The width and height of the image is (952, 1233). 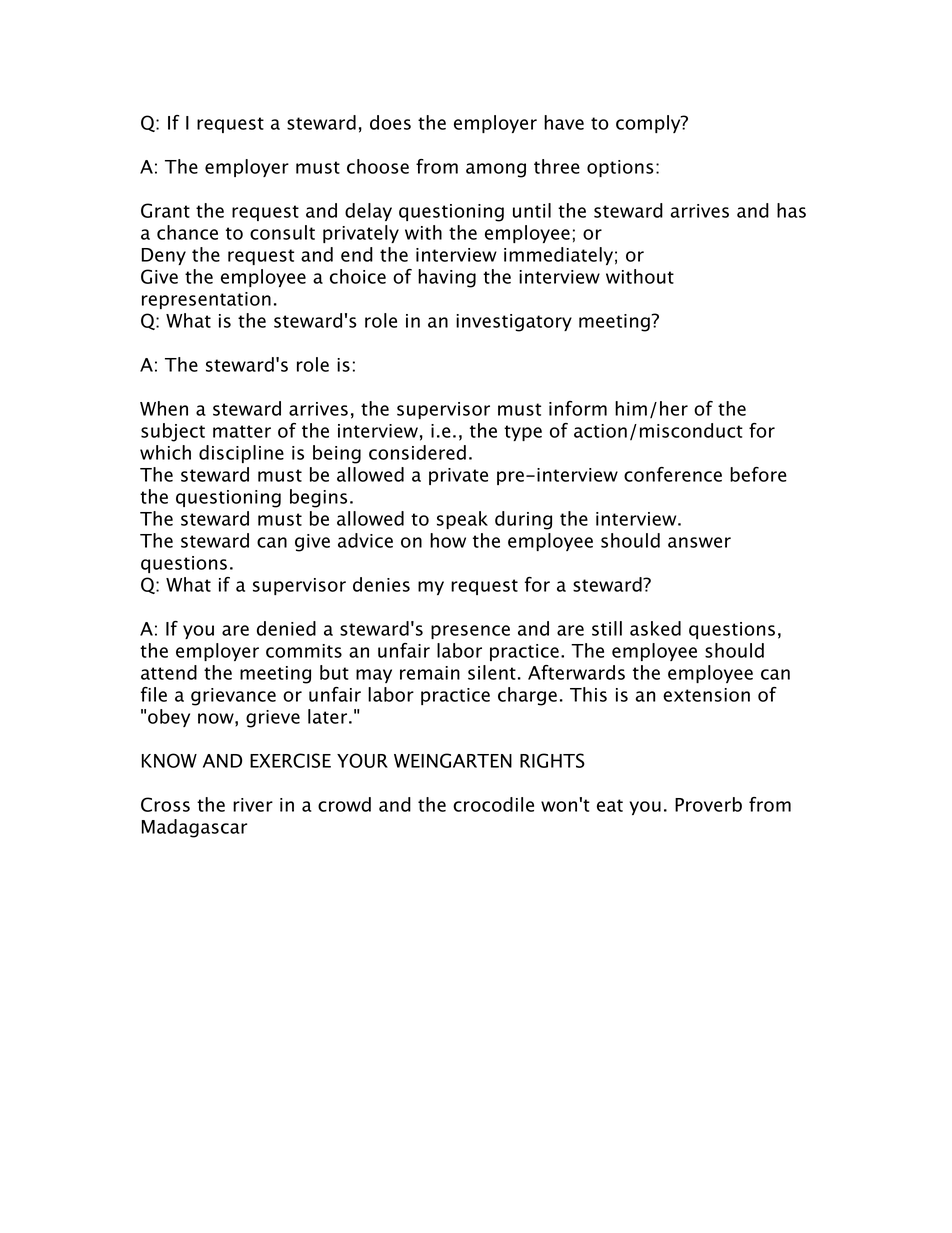 I want to click on among, so click(x=496, y=170).
